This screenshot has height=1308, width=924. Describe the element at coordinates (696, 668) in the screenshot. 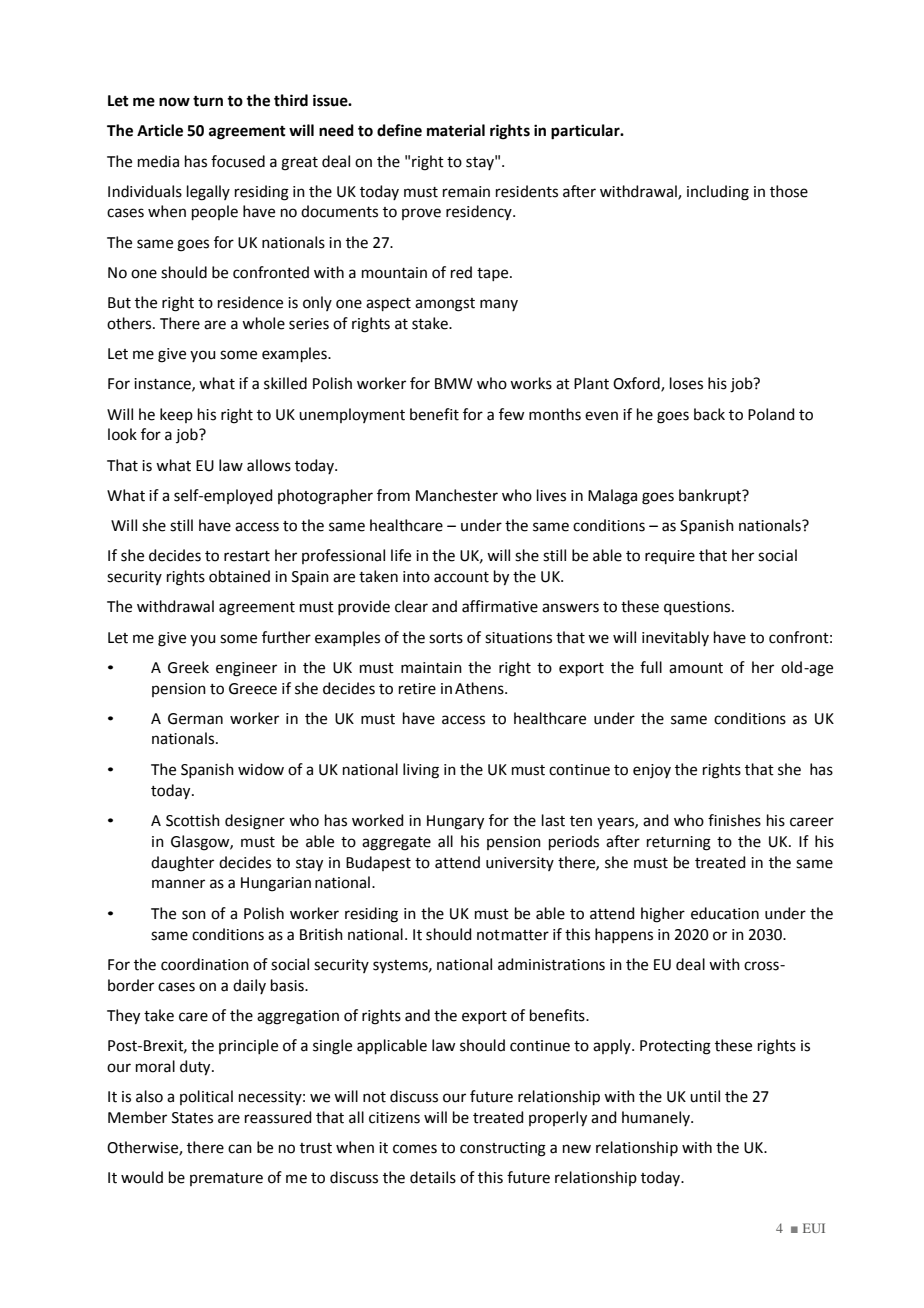

I see `amount` at that location.
